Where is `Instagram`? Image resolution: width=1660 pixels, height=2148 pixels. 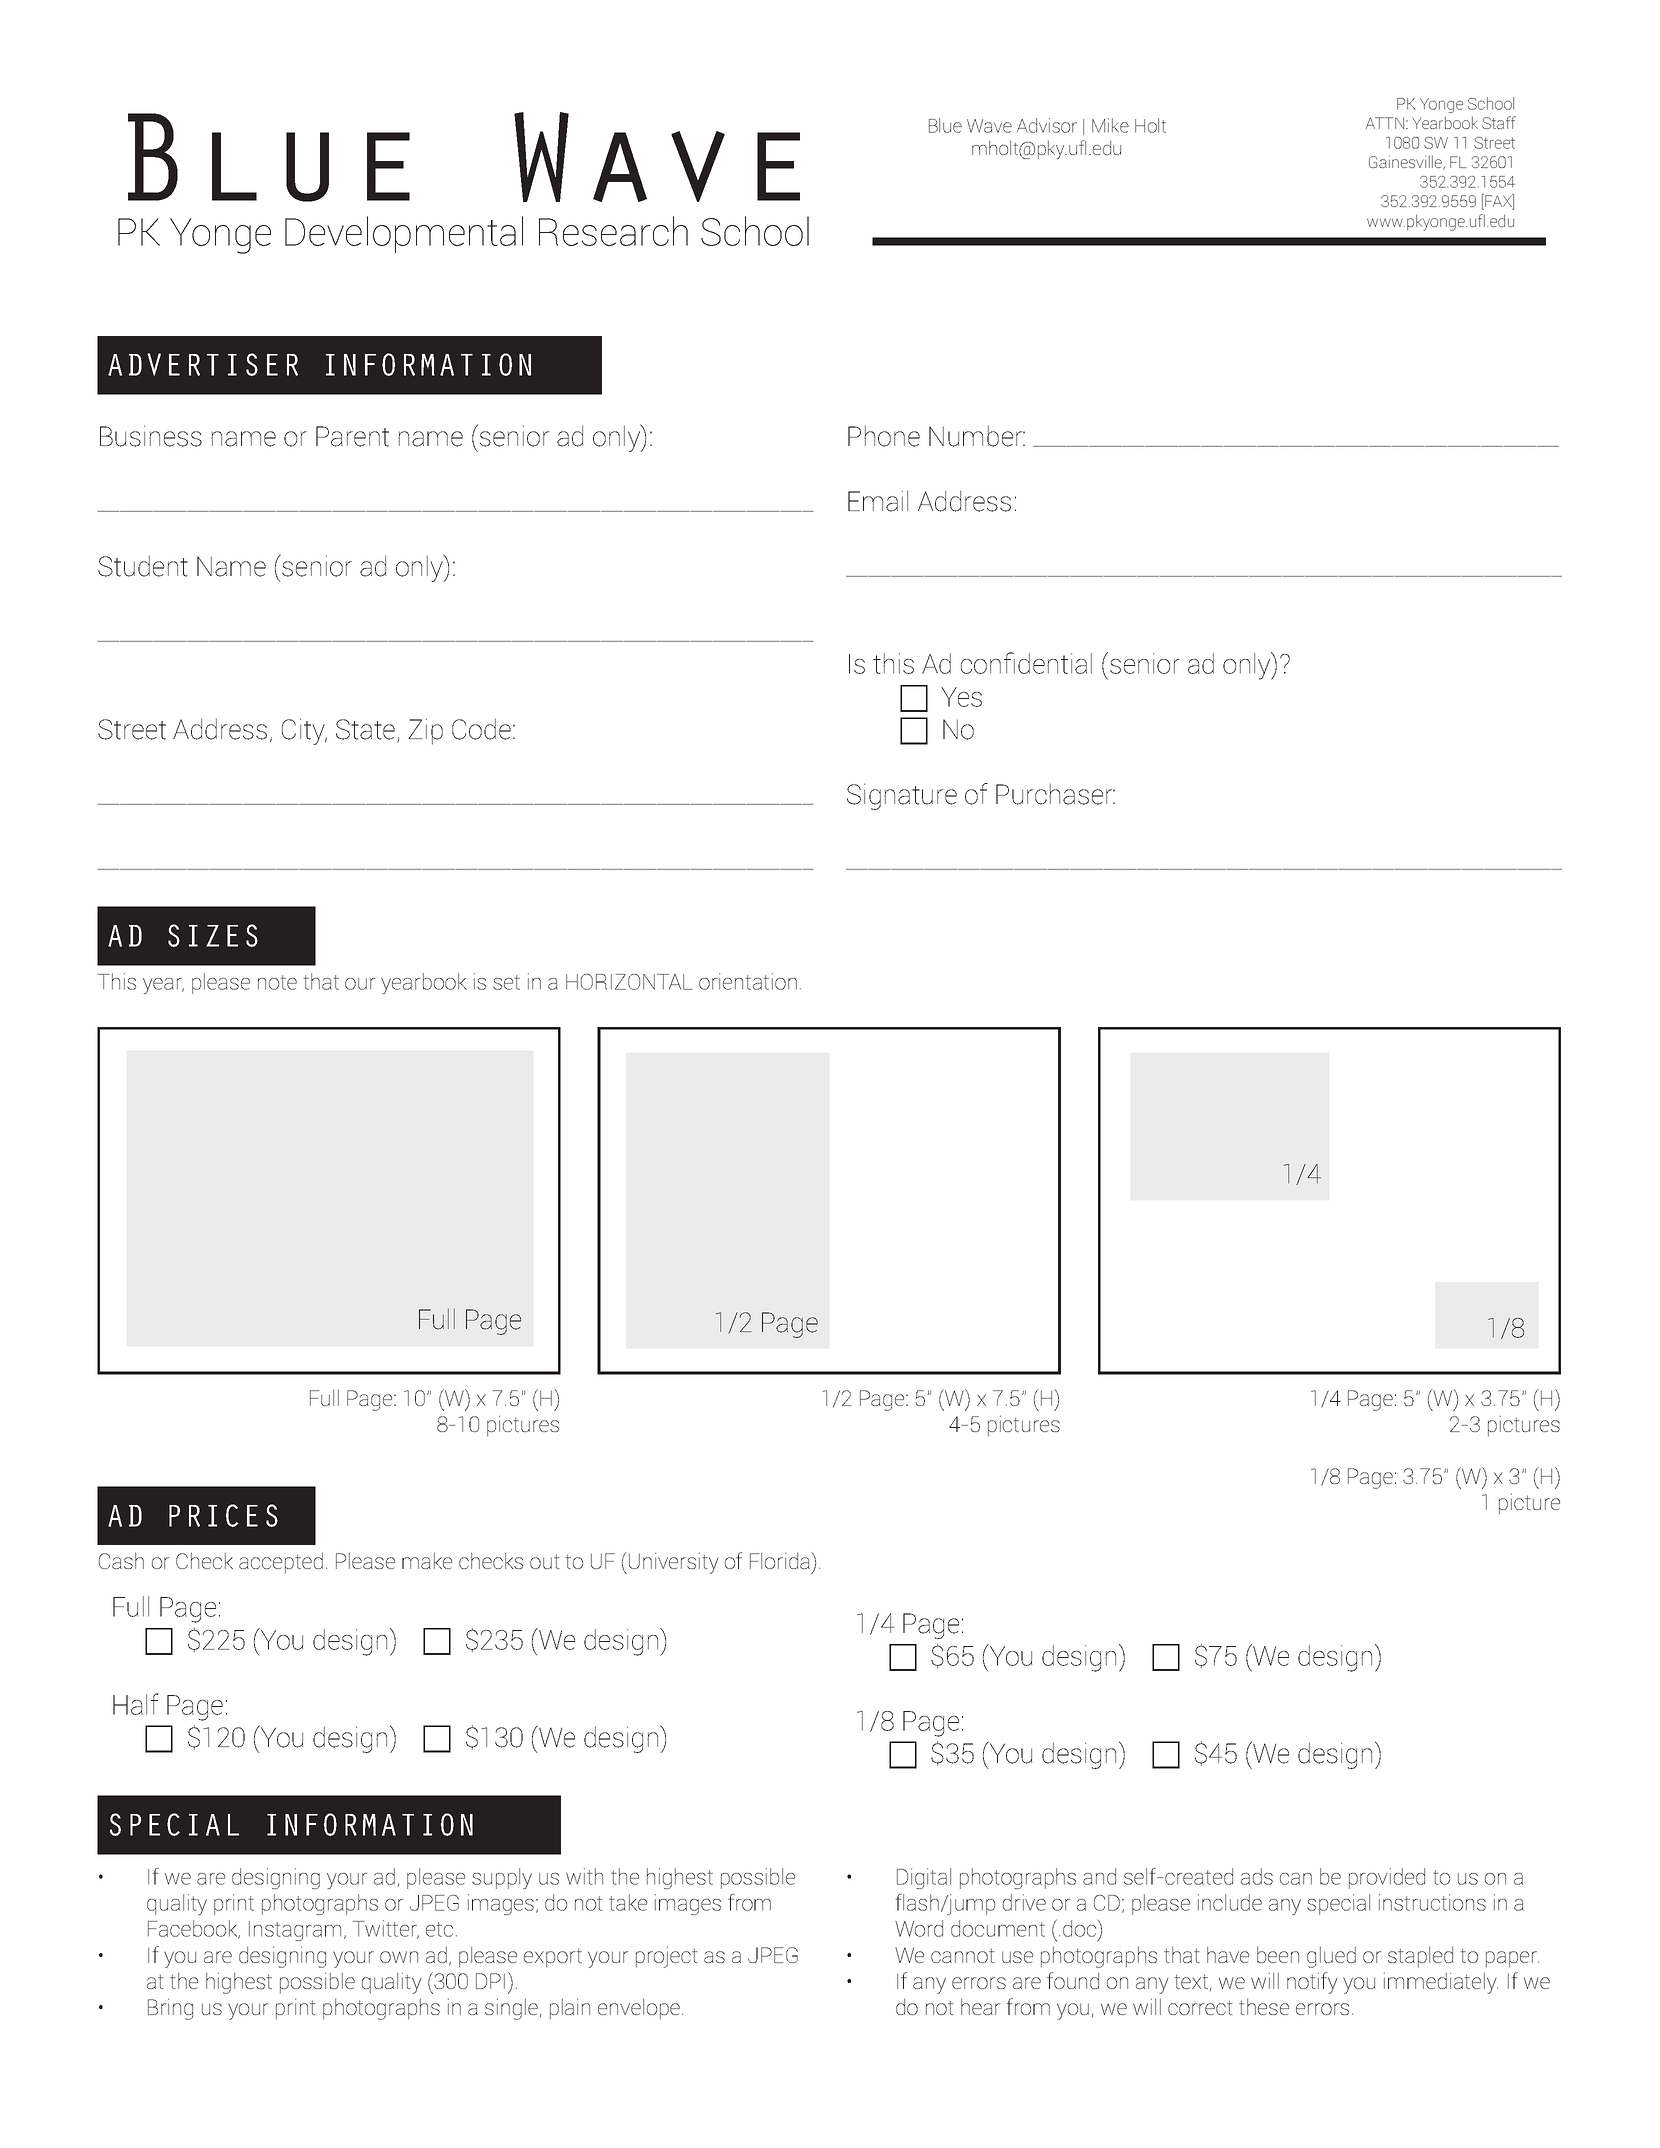 Instagram is located at coordinates (295, 1931).
